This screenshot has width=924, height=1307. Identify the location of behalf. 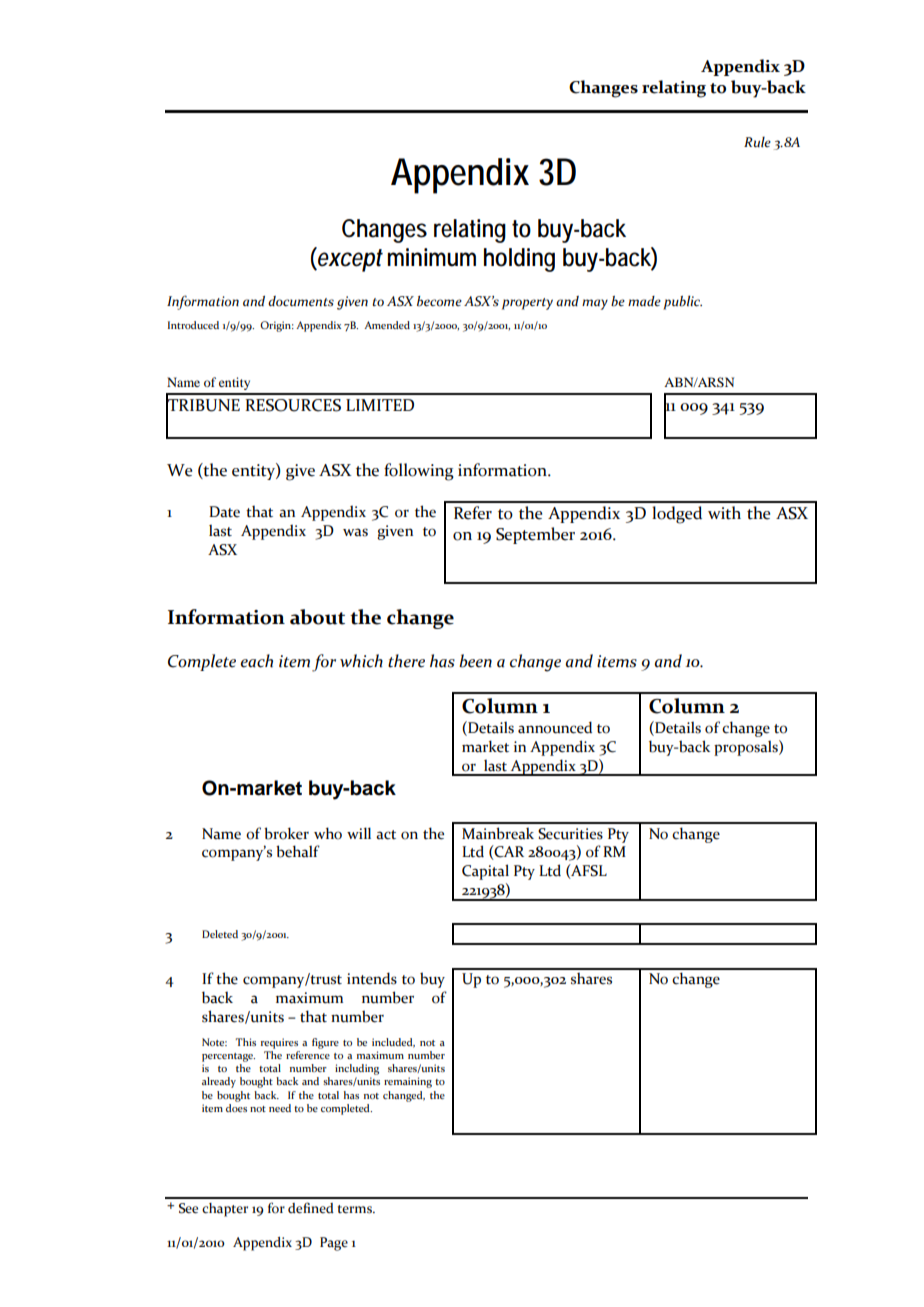
(298, 851).
